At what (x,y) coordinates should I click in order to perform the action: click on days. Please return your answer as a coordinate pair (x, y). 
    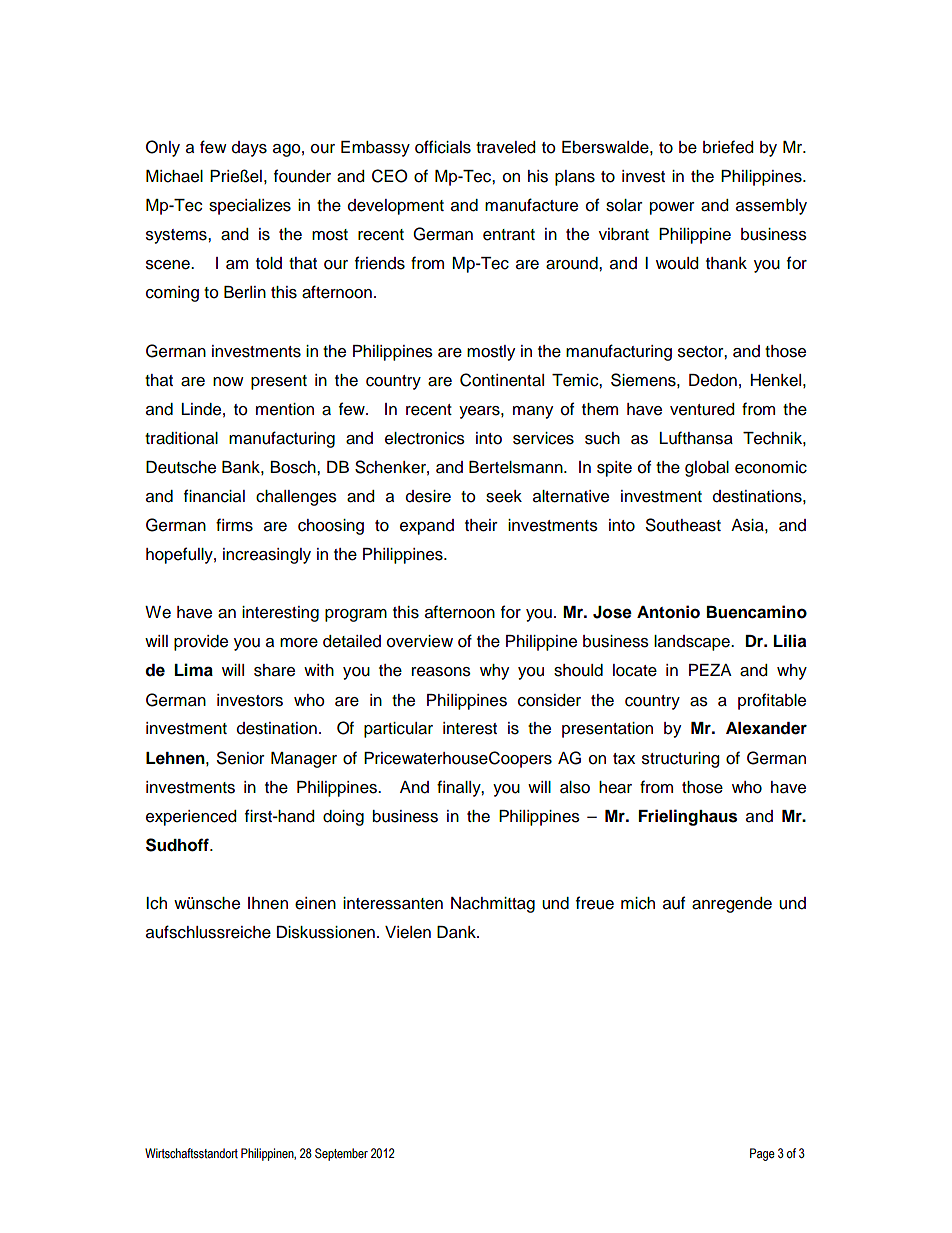
    Looking at the image, I should click on (249, 149).
